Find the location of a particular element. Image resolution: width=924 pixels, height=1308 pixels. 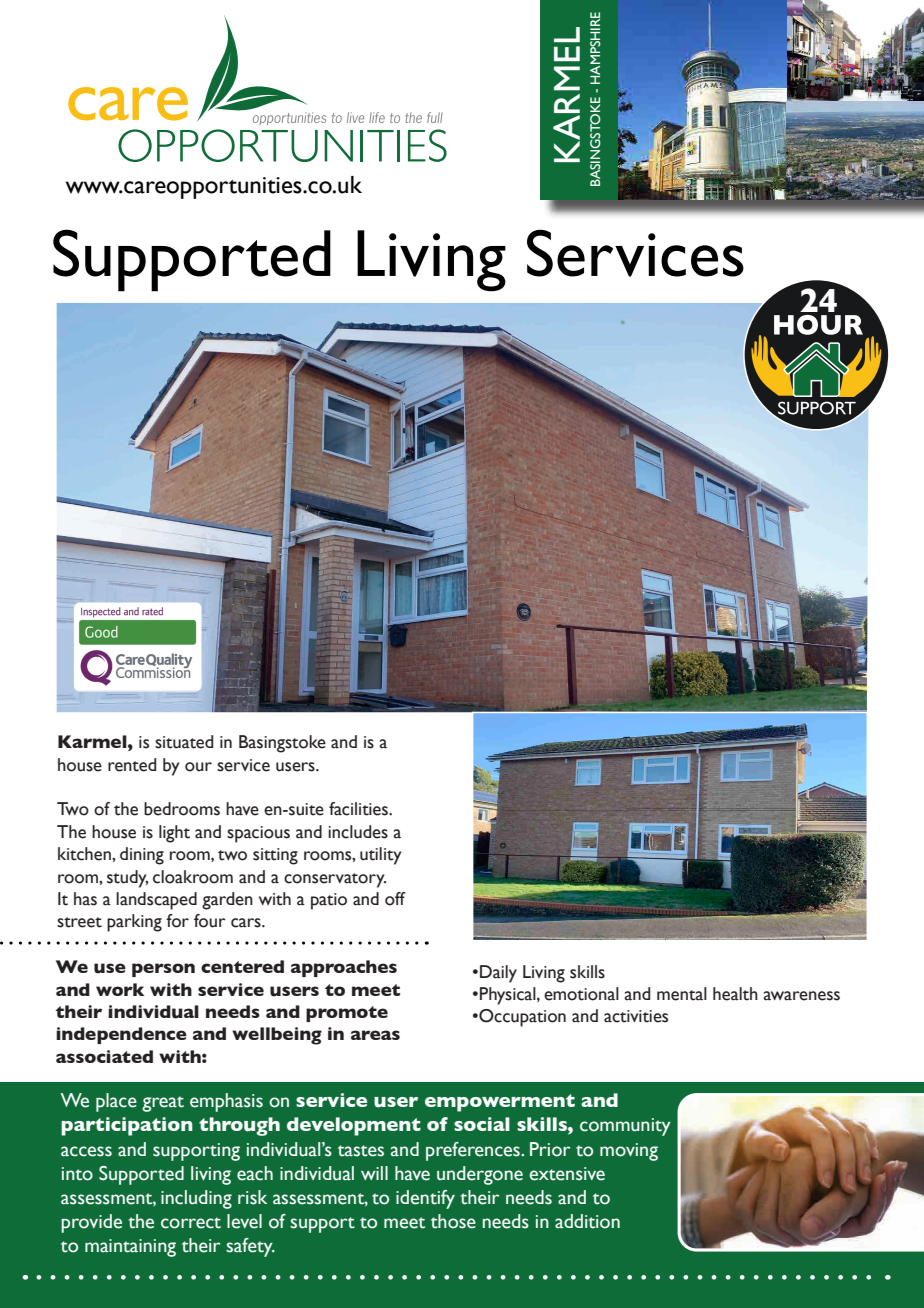

Daily is located at coordinates (498, 974).
